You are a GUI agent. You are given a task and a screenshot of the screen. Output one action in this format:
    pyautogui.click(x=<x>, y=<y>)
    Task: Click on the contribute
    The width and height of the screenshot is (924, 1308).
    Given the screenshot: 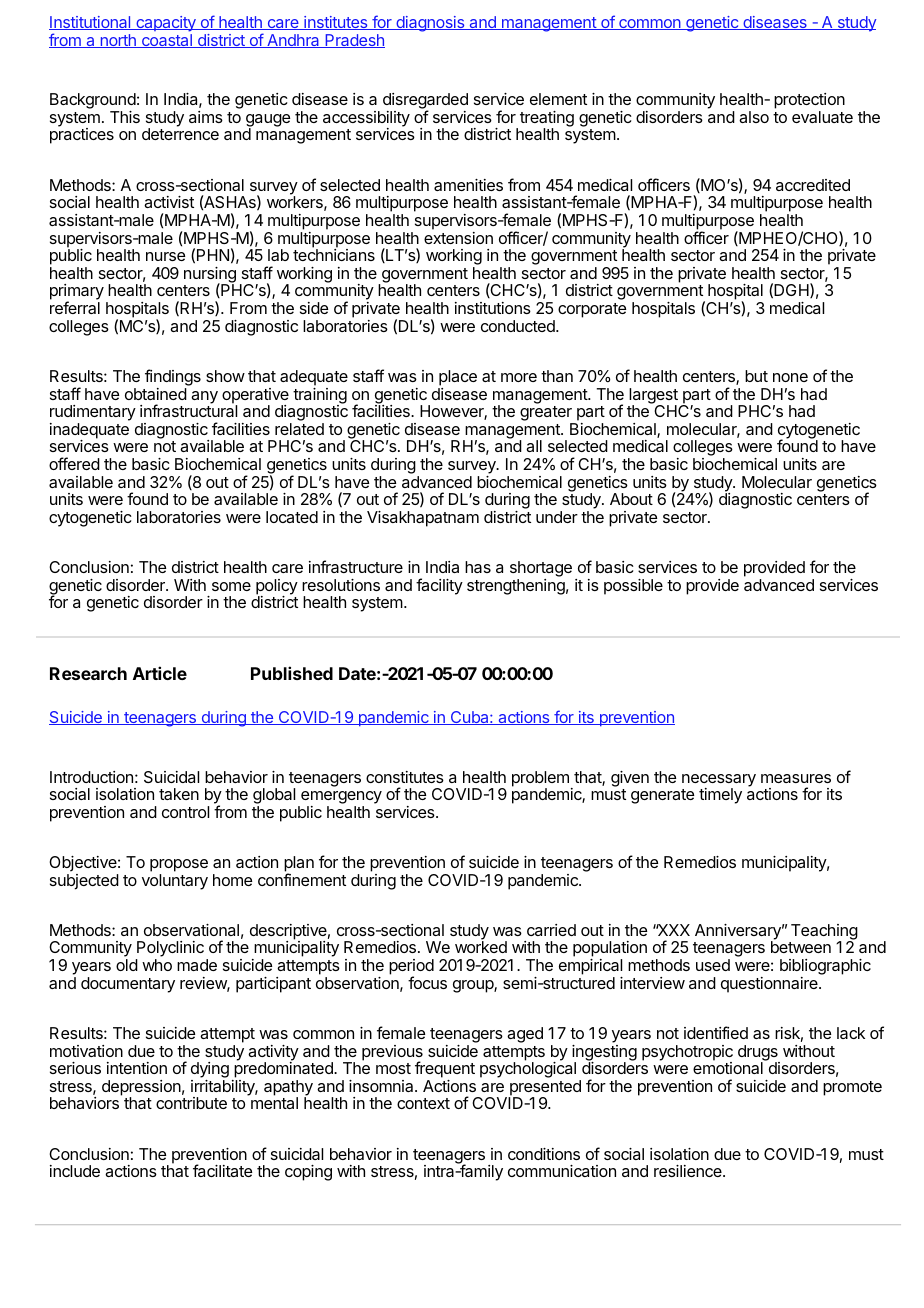 What is the action you would take?
    pyautogui.click(x=191, y=1103)
